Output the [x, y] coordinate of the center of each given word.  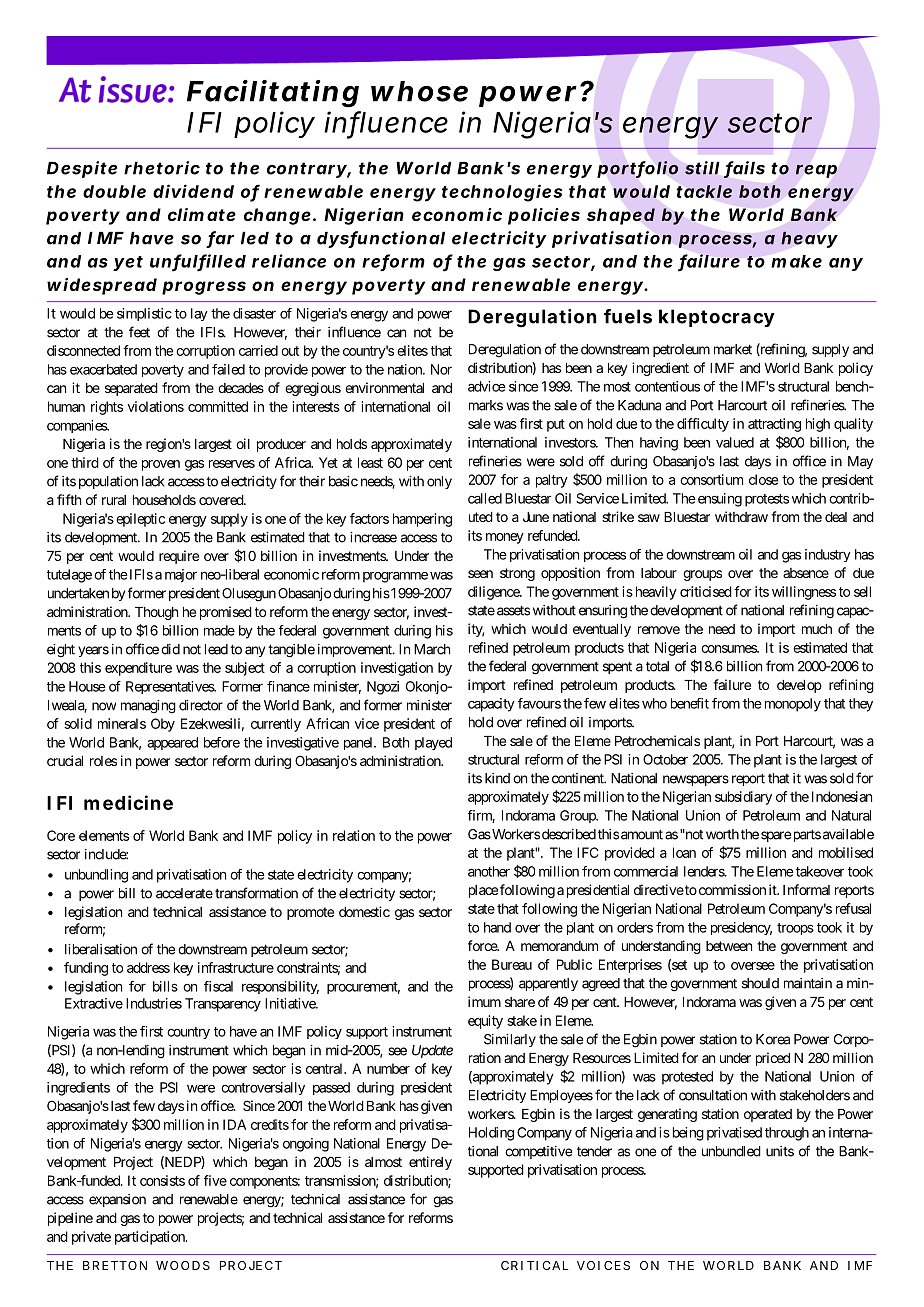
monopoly [793, 705]
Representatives [170, 687]
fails [744, 169]
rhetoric [162, 168]
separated [131, 389]
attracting [774, 425]
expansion [117, 1200]
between [729, 946]
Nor [441, 369]
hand [497, 927]
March [432, 649]
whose [419, 91]
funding [86, 969]
